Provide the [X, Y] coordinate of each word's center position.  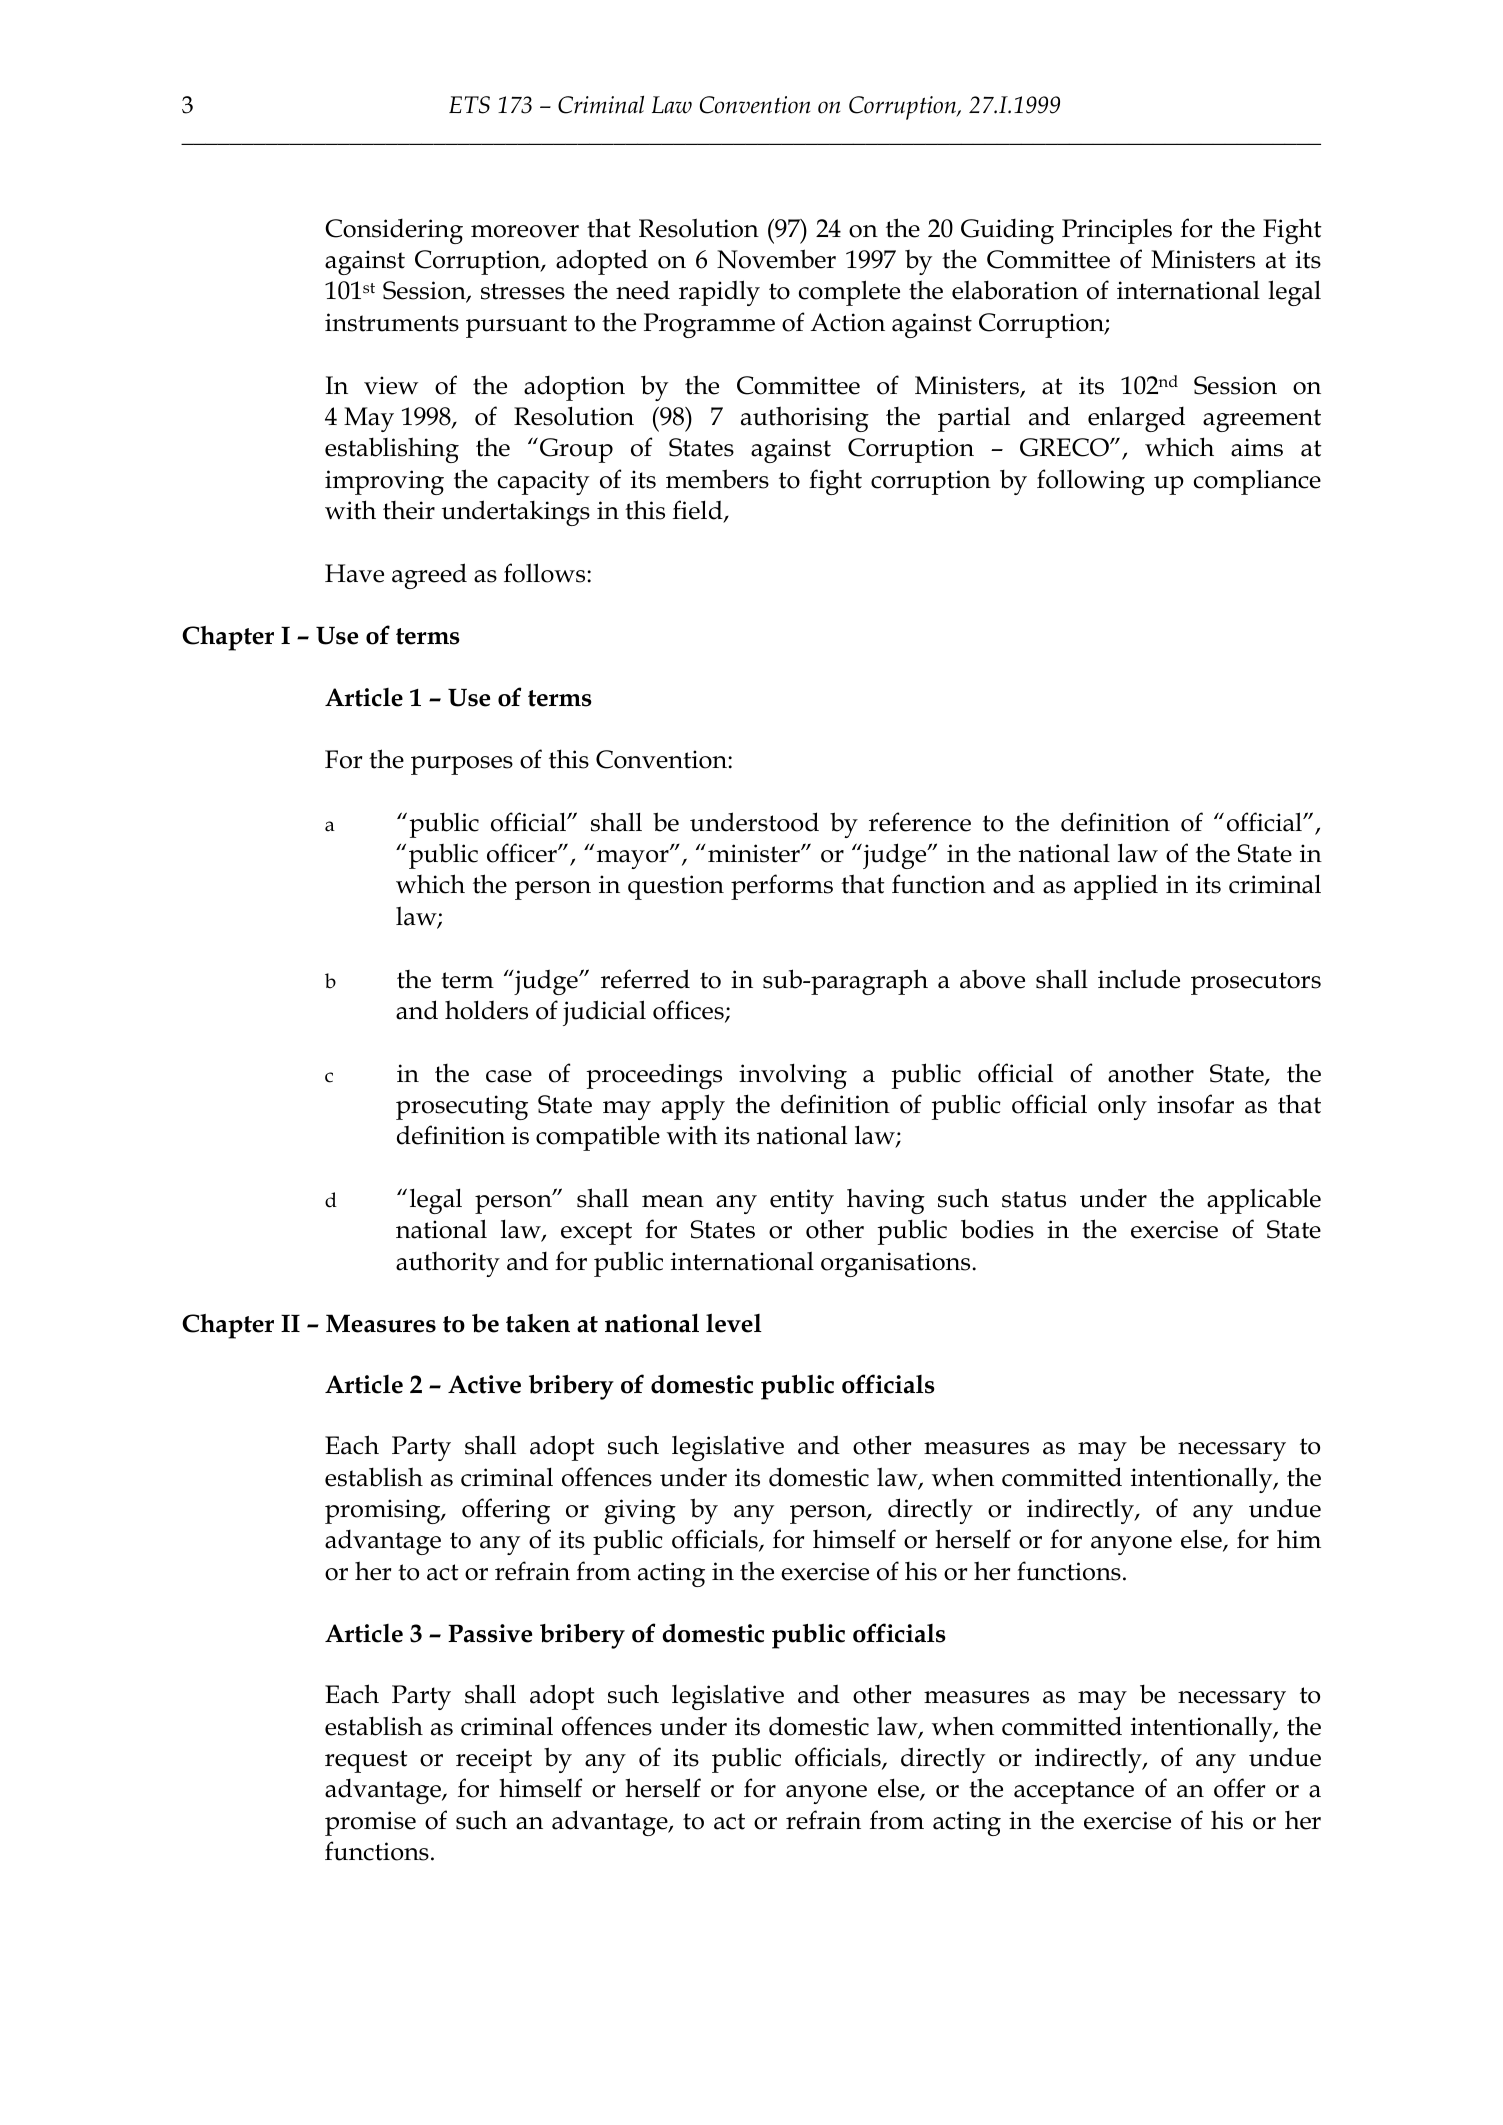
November [776, 259]
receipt [494, 1760]
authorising [805, 419]
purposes [462, 765]
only [1122, 1107]
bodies [997, 1229]
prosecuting [462, 1107]
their [409, 510]
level [734, 1323]
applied [1116, 887]
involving [793, 1076]
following [1091, 482]
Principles [1117, 231]
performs [782, 887]
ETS [469, 105]
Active [484, 1384]
